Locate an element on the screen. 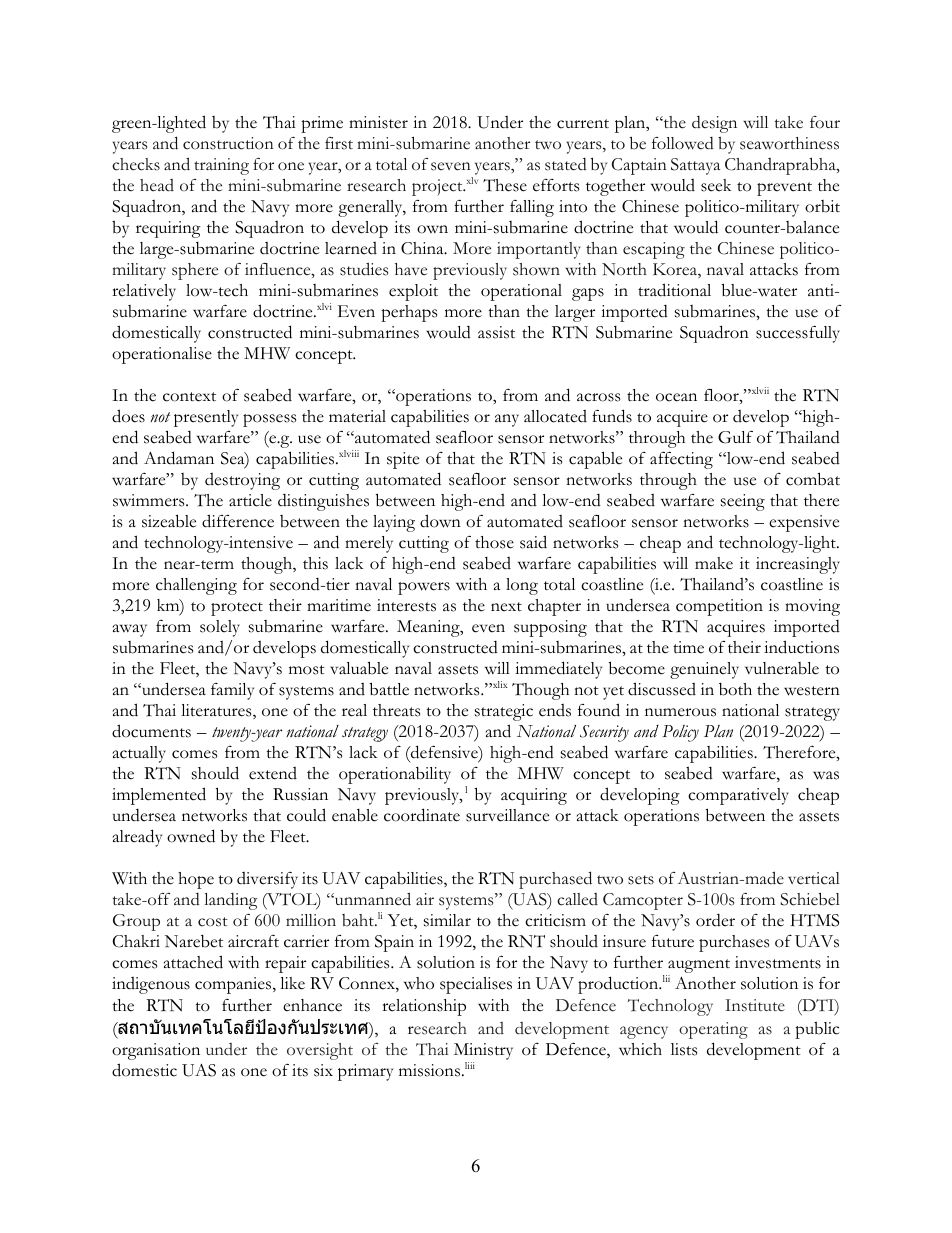 The height and width of the screenshot is (1233, 952). competition is located at coordinates (719, 607).
